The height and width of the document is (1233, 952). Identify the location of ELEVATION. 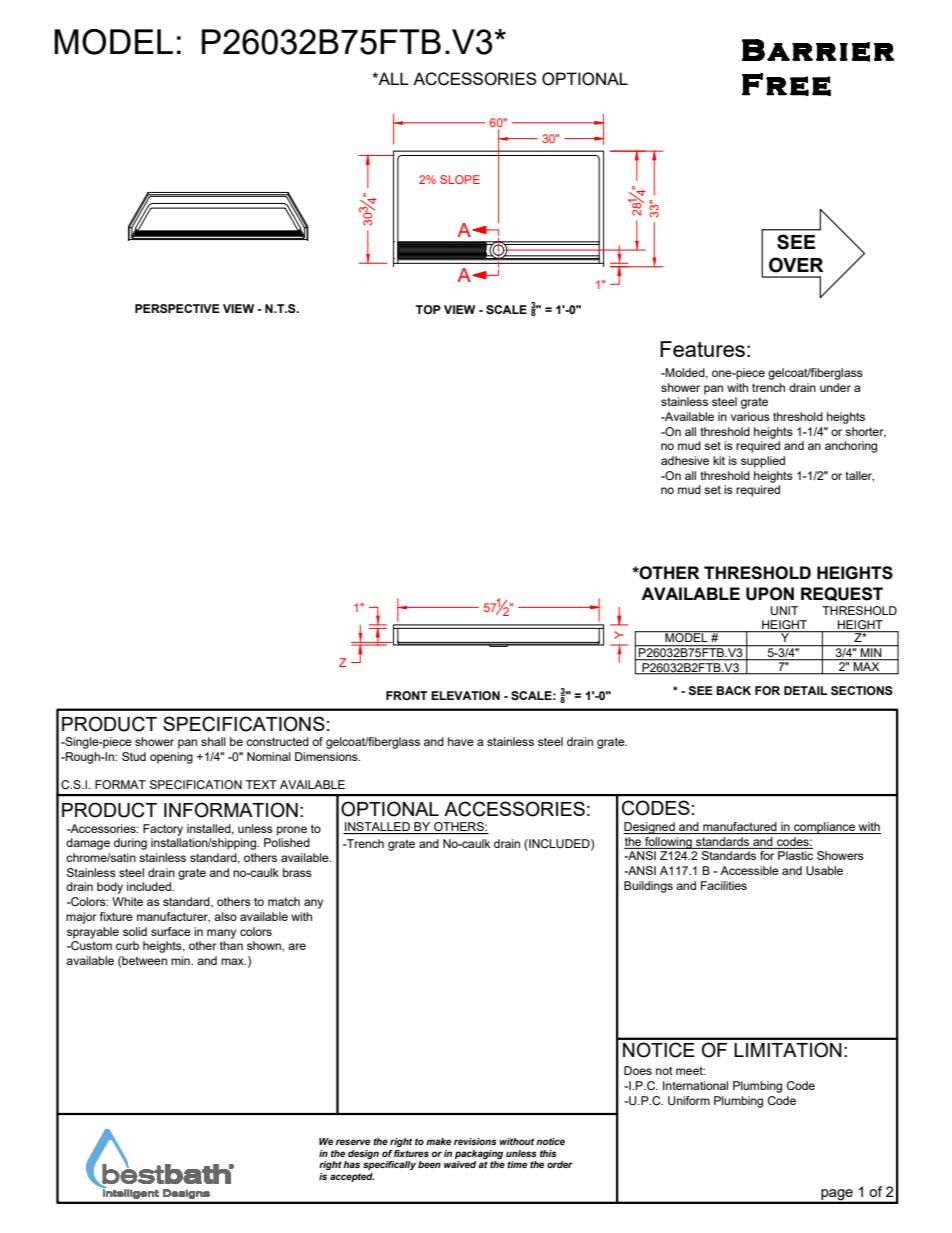
(465, 695).
